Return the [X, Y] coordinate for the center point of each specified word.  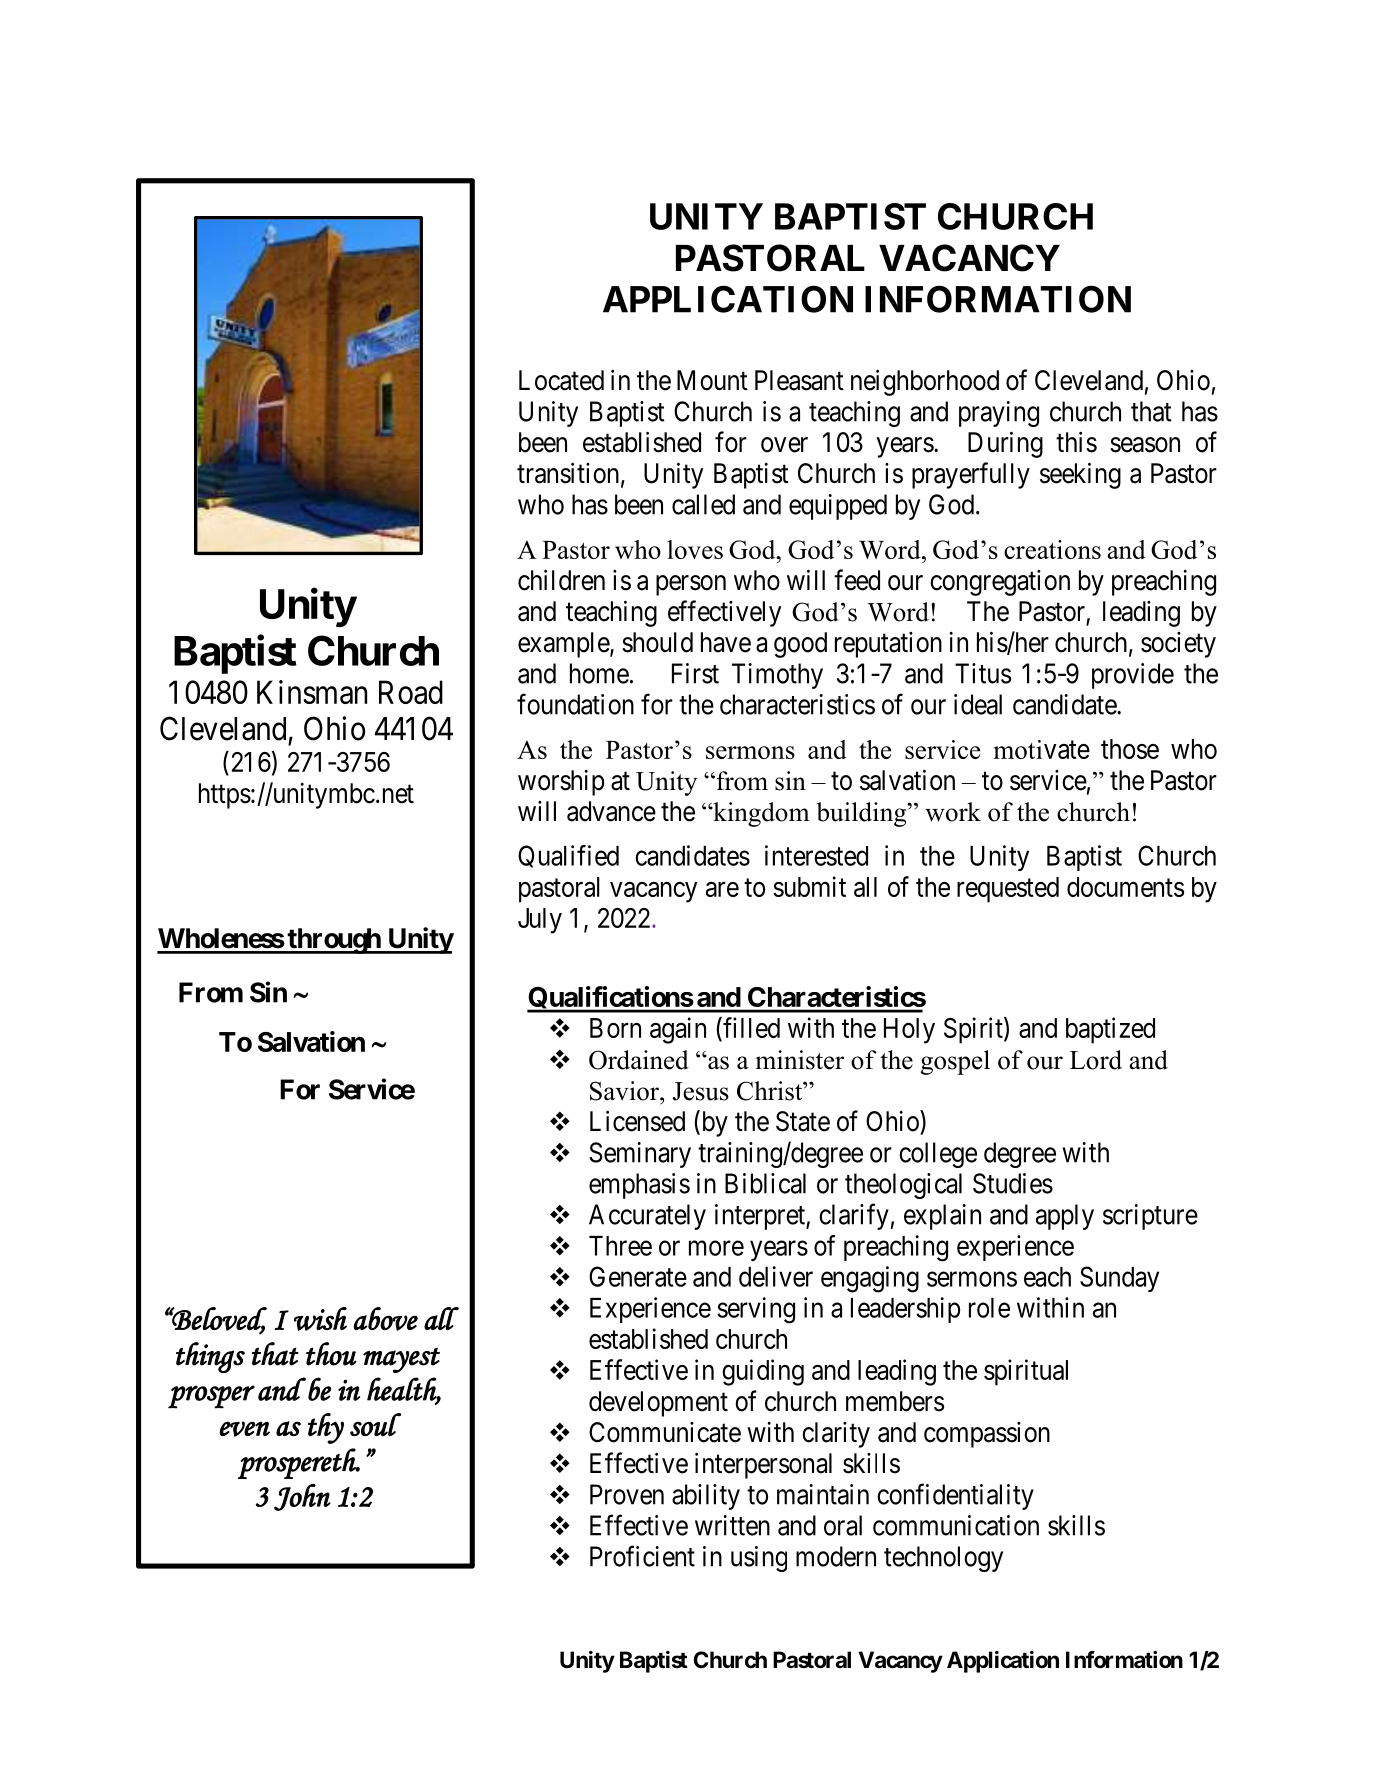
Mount [712, 380]
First [695, 673]
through [334, 941]
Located [561, 380]
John [302, 1497]
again [678, 1030]
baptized [1110, 1030]
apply [1065, 1217]
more [716, 1248]
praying [999, 414]
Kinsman [312, 692]
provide [1133, 676]
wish [320, 1319]
